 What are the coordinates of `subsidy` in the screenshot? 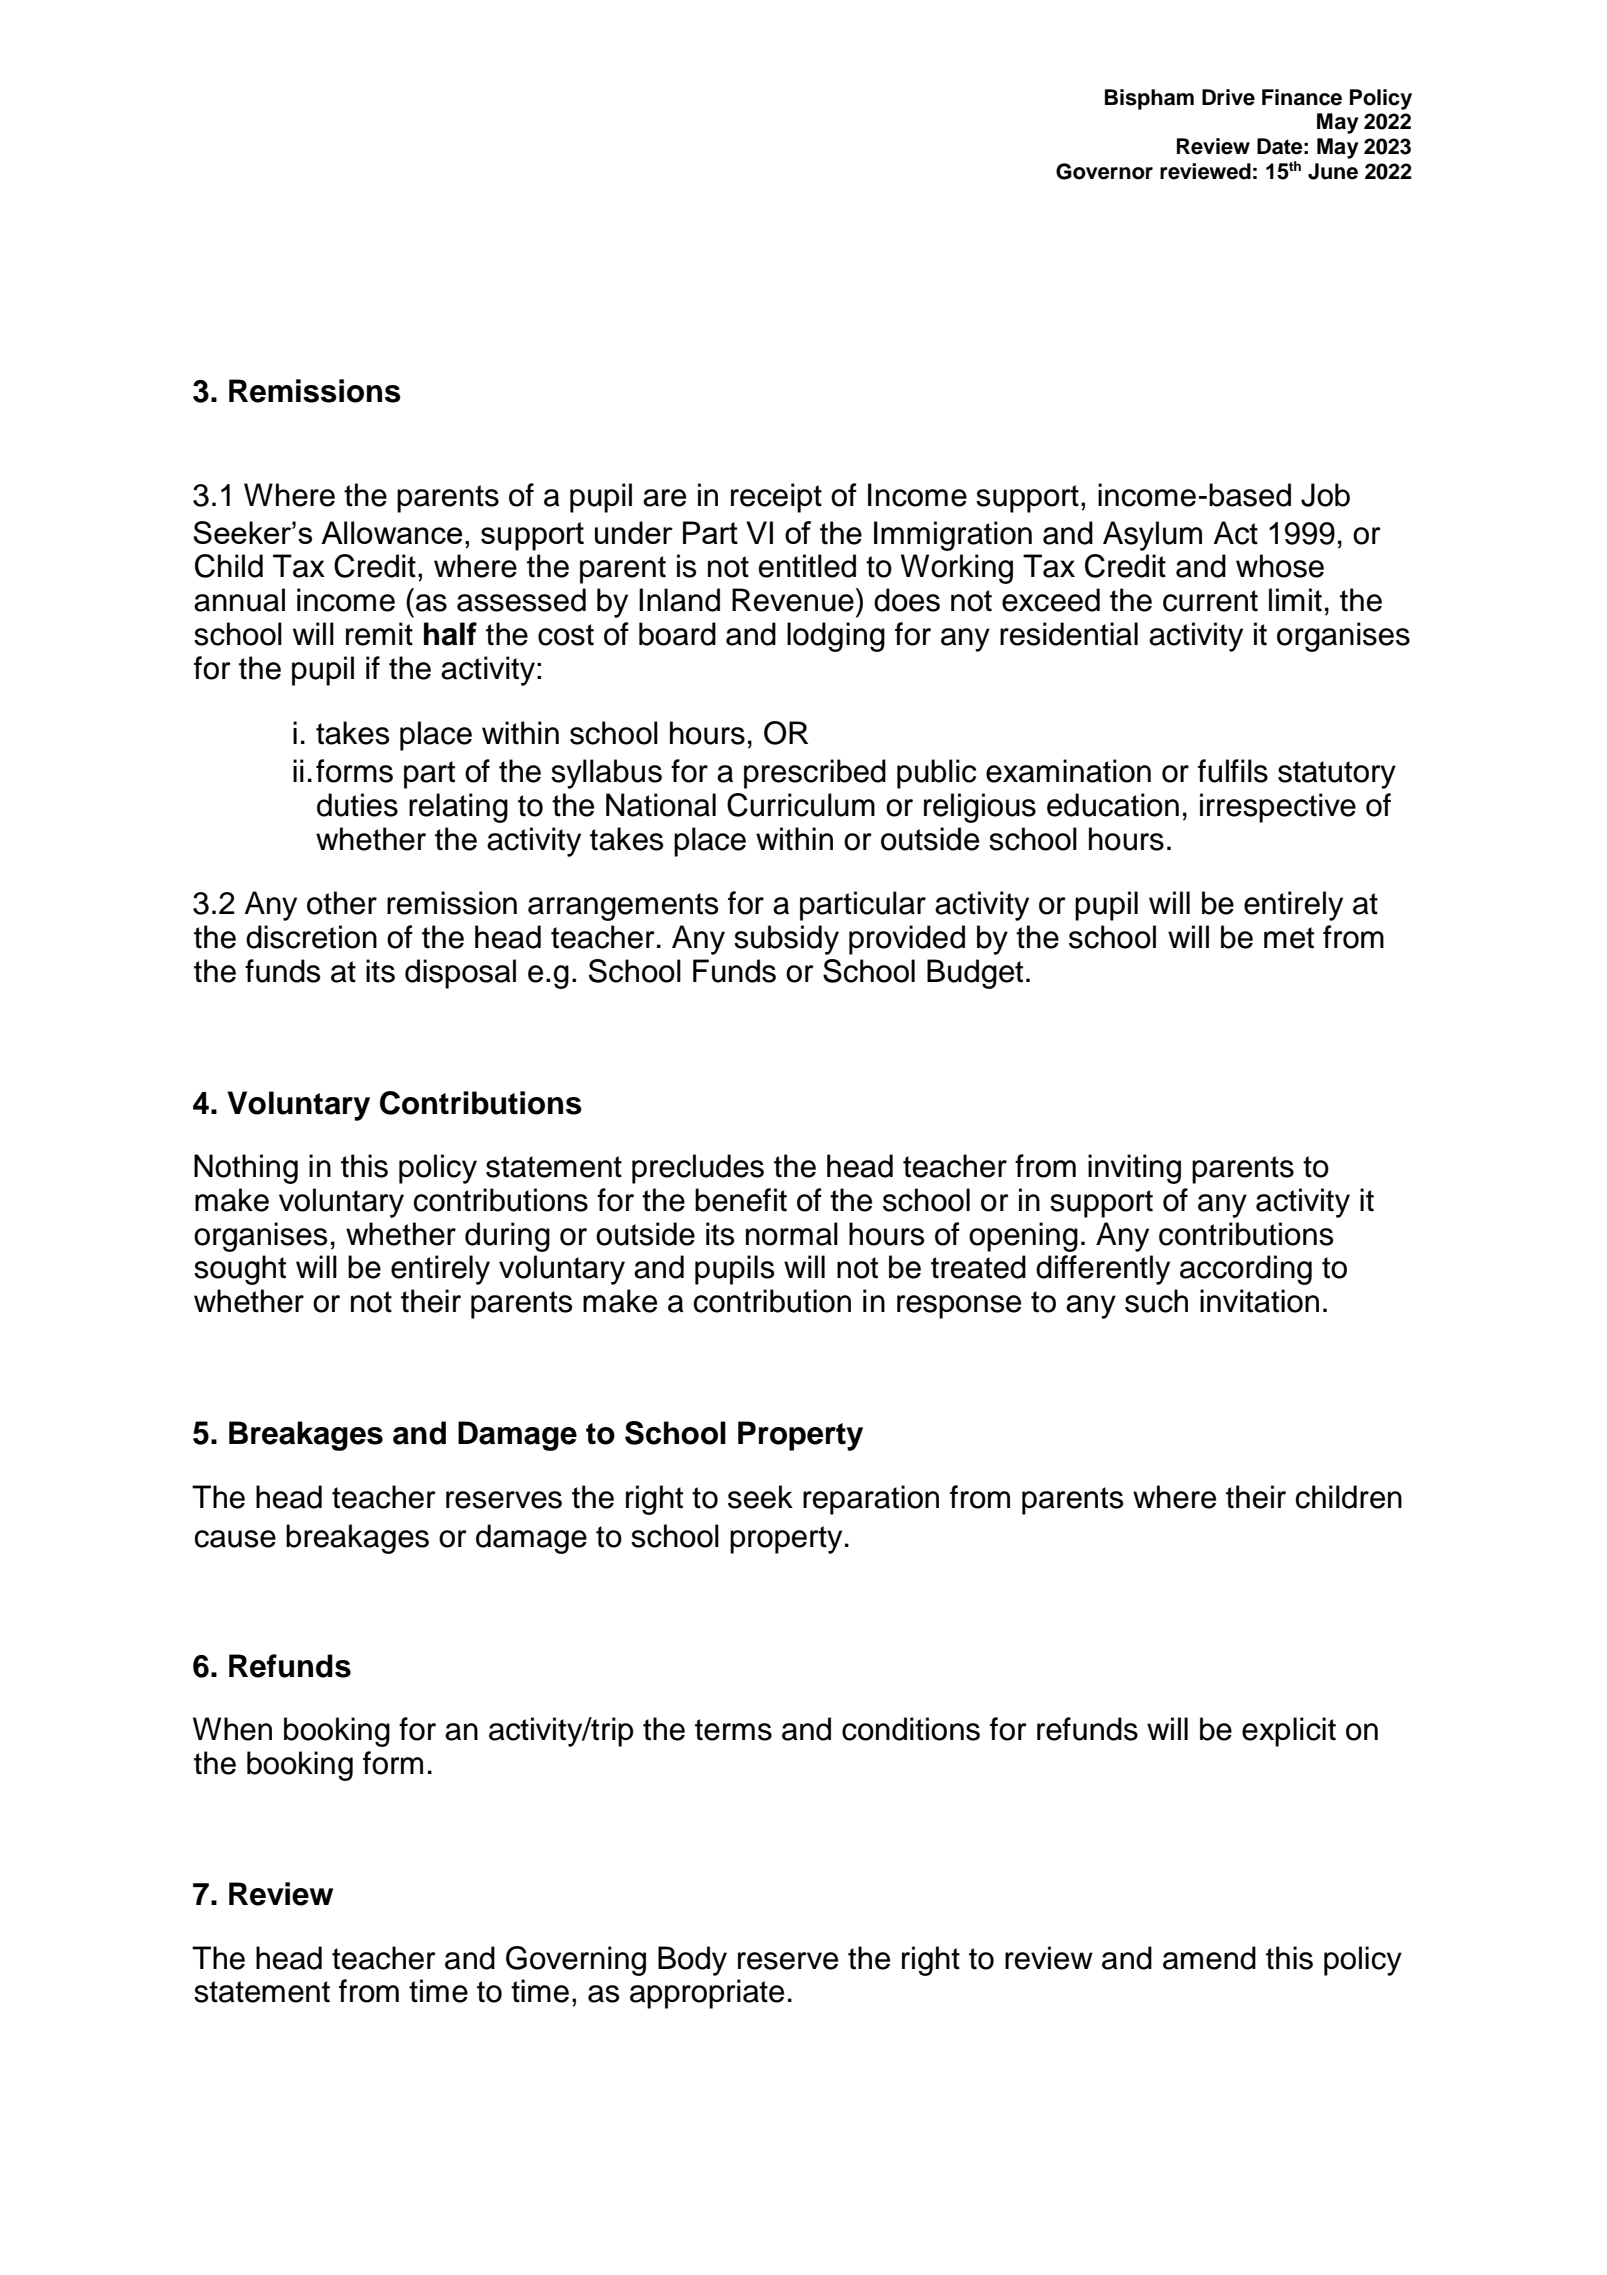 It's located at (786, 940).
